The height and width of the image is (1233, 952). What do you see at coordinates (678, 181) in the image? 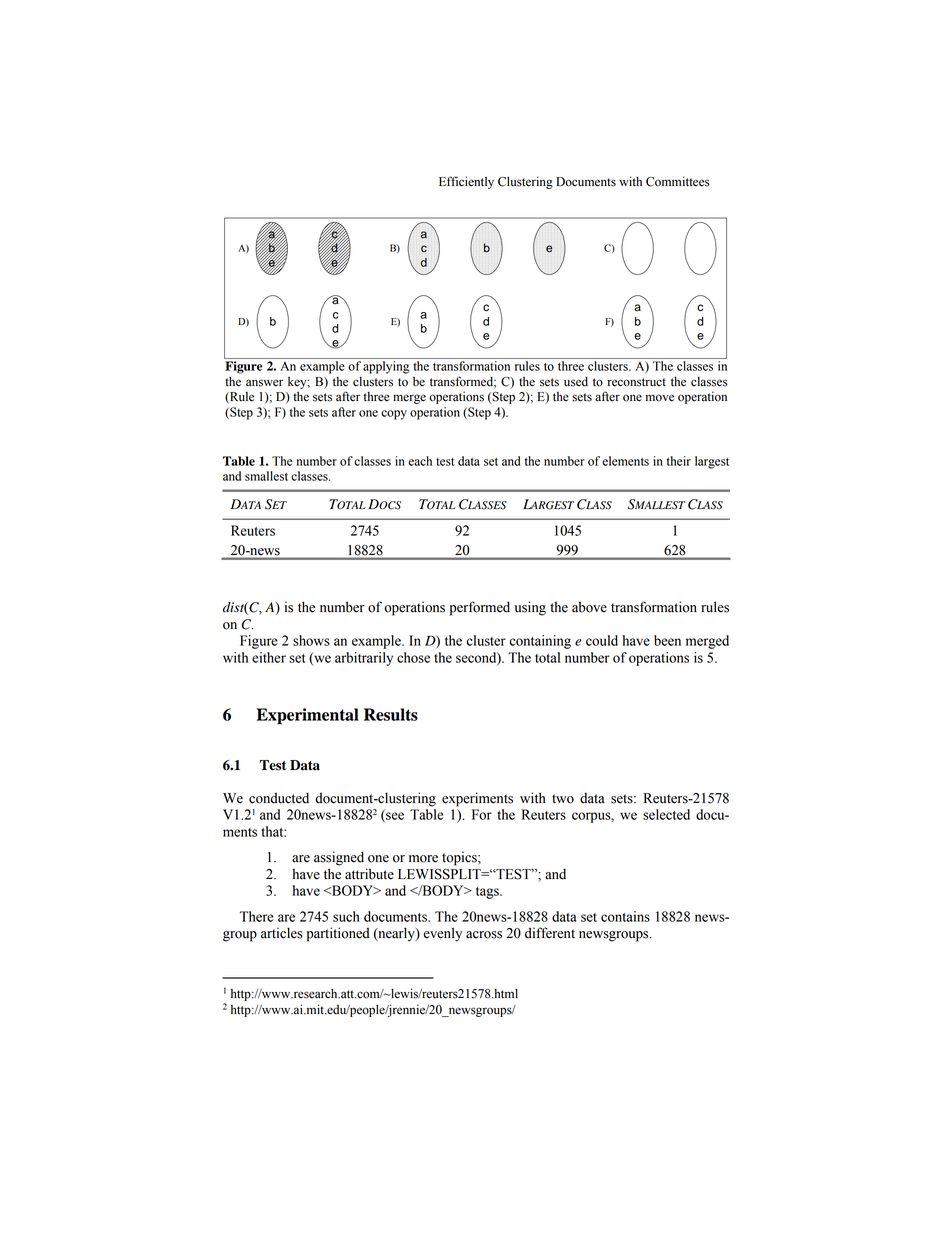
I see `Committees` at bounding box center [678, 181].
